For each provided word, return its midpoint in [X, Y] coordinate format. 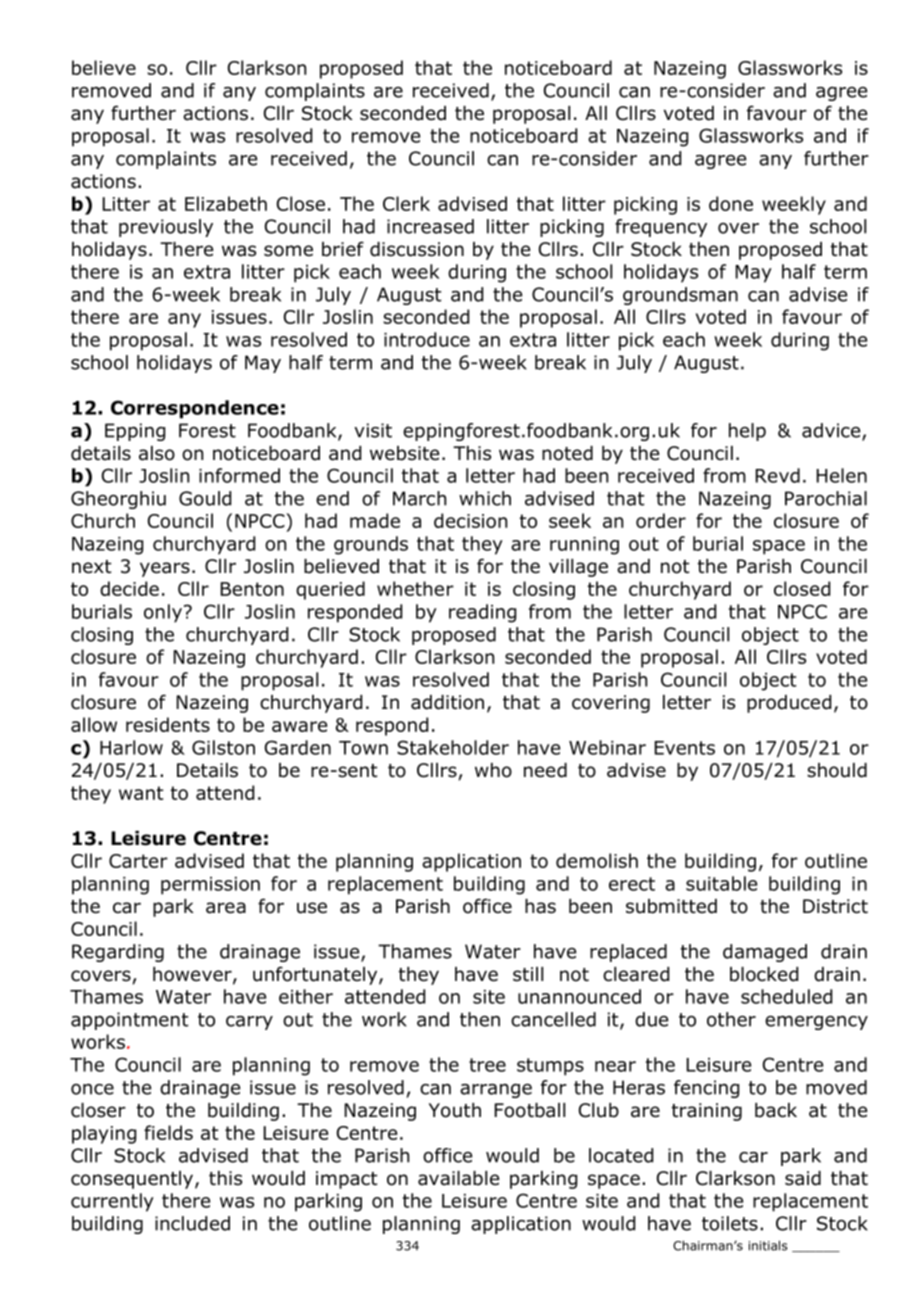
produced [789, 704]
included [192, 1223]
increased [430, 226]
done [731, 203]
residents [168, 724]
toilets [730, 1223]
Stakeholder [453, 747]
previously [166, 228]
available [458, 1178]
